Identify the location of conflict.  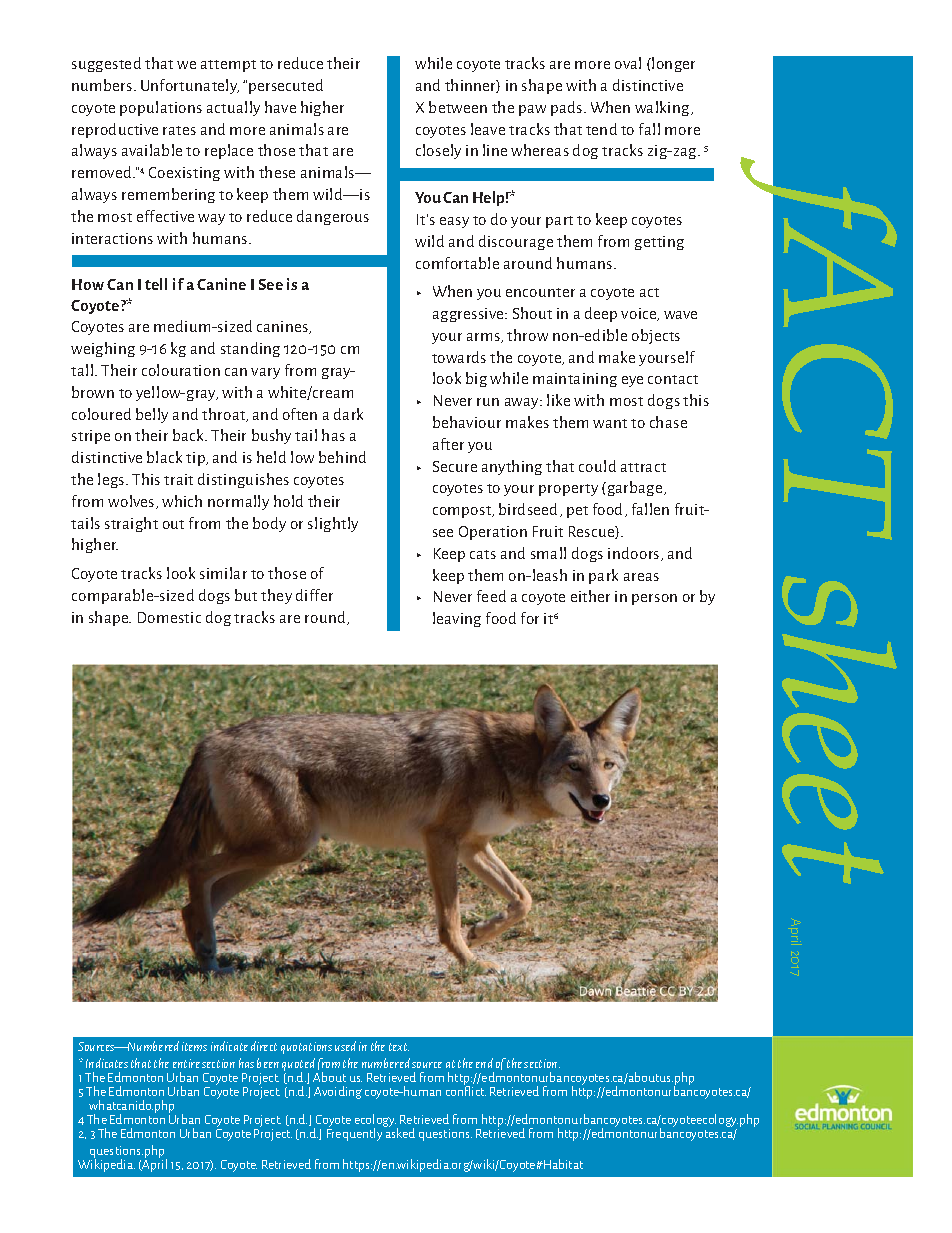
(466, 1090).
